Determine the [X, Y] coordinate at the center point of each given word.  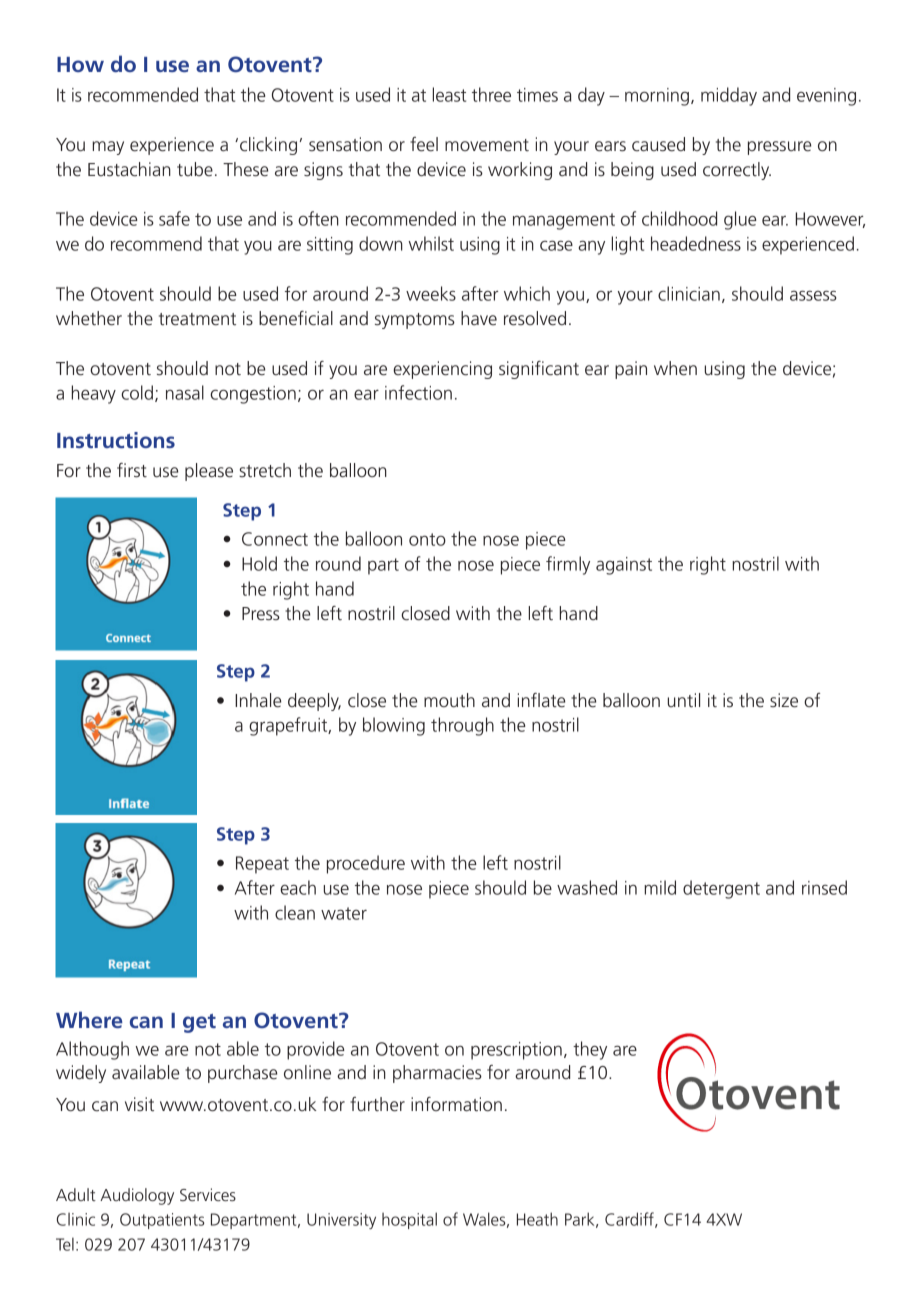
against [624, 566]
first [132, 470]
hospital [409, 1220]
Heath [537, 1219]
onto [427, 539]
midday [729, 96]
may [108, 148]
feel [424, 144]
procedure [366, 864]
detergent [721, 889]
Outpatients [162, 1221]
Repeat [262, 865]
